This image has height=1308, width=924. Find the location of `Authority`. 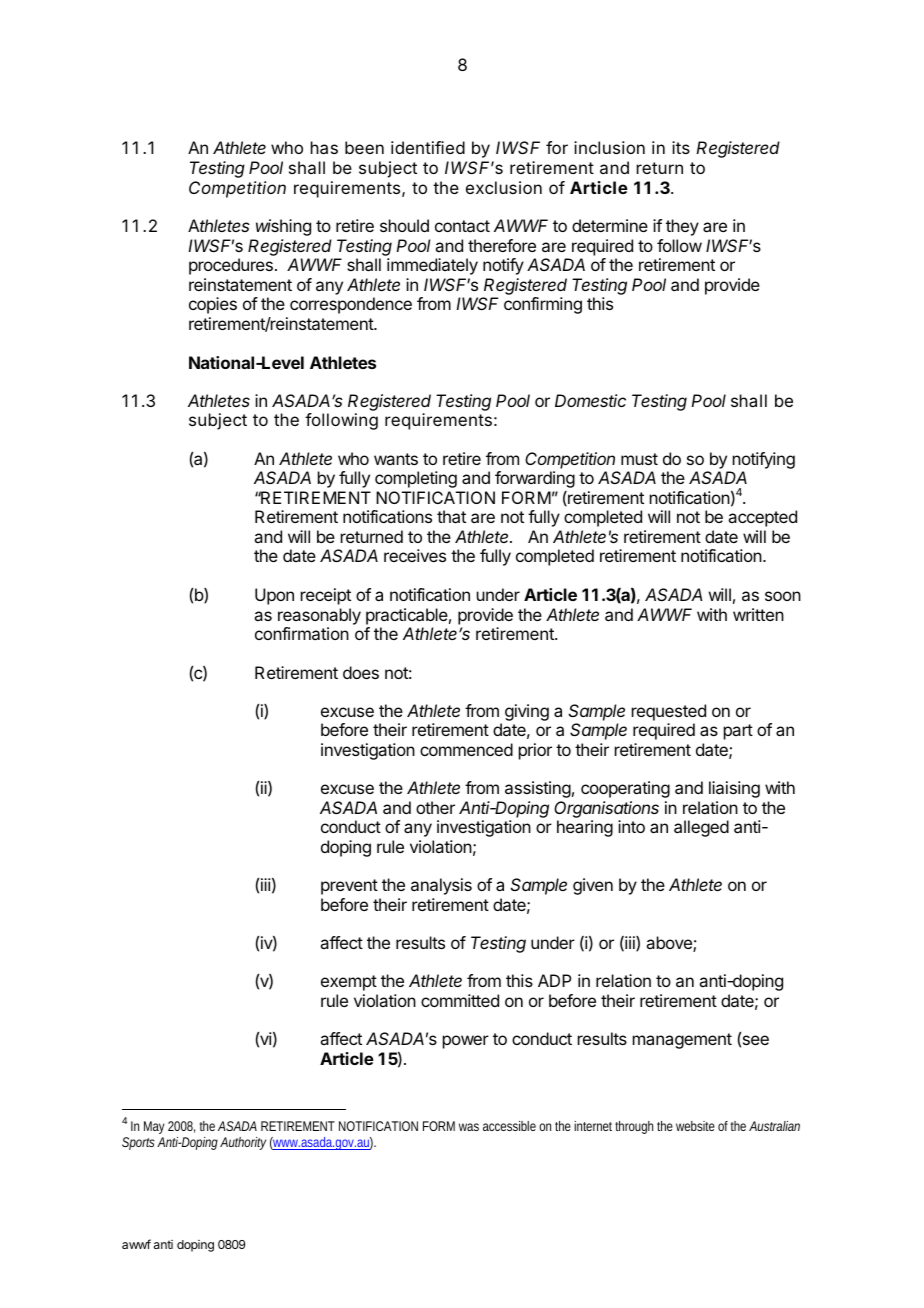

Authority is located at coordinates (243, 1143).
